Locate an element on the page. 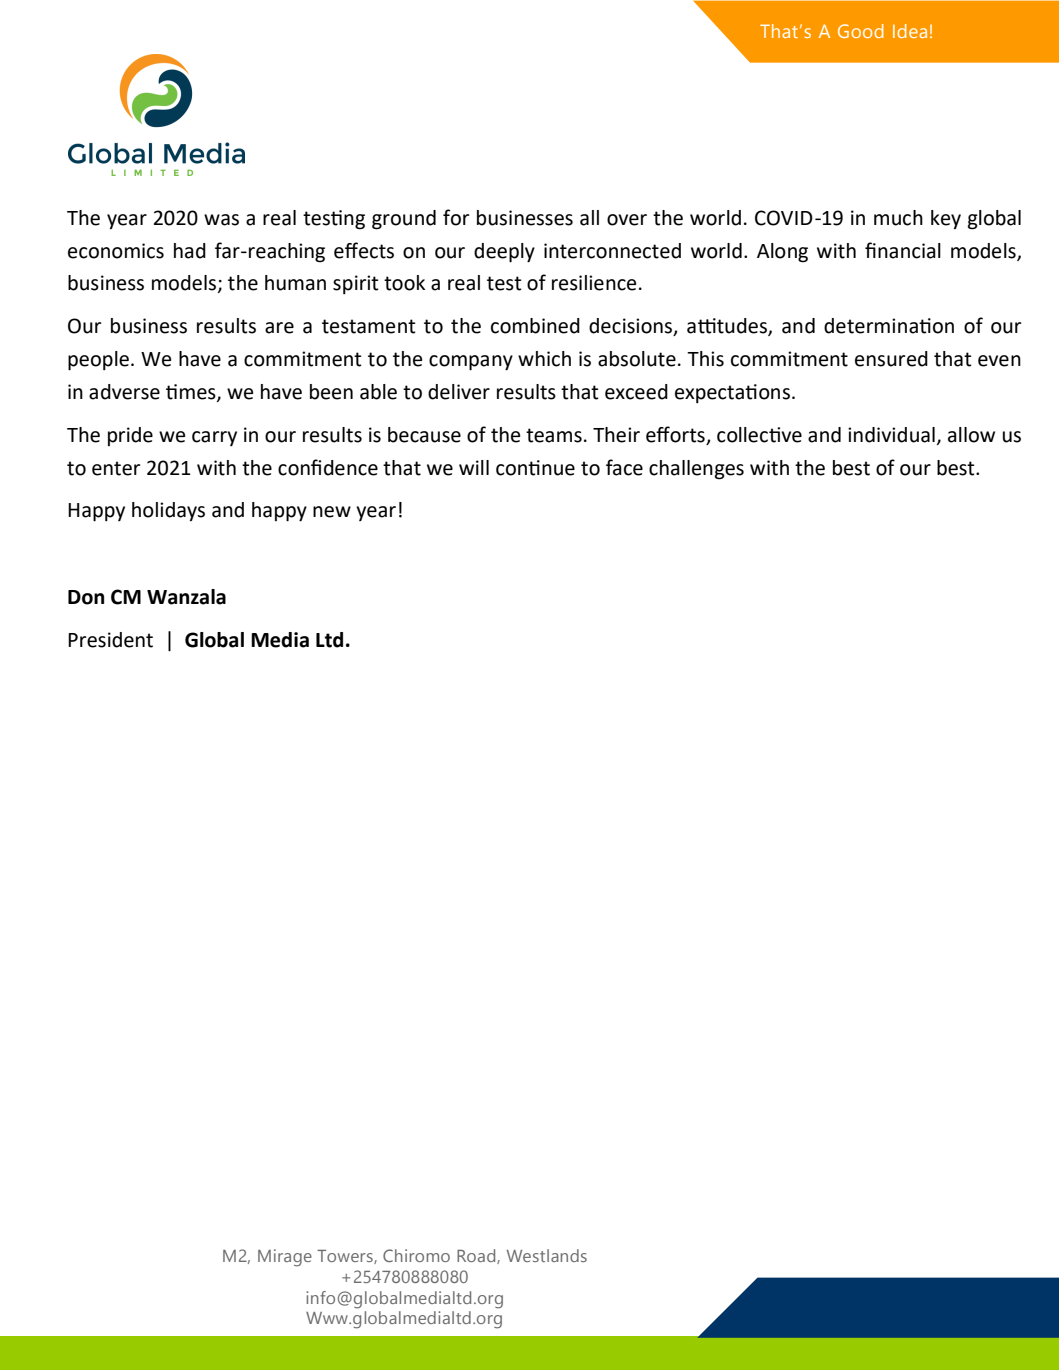  which is located at coordinates (544, 359).
